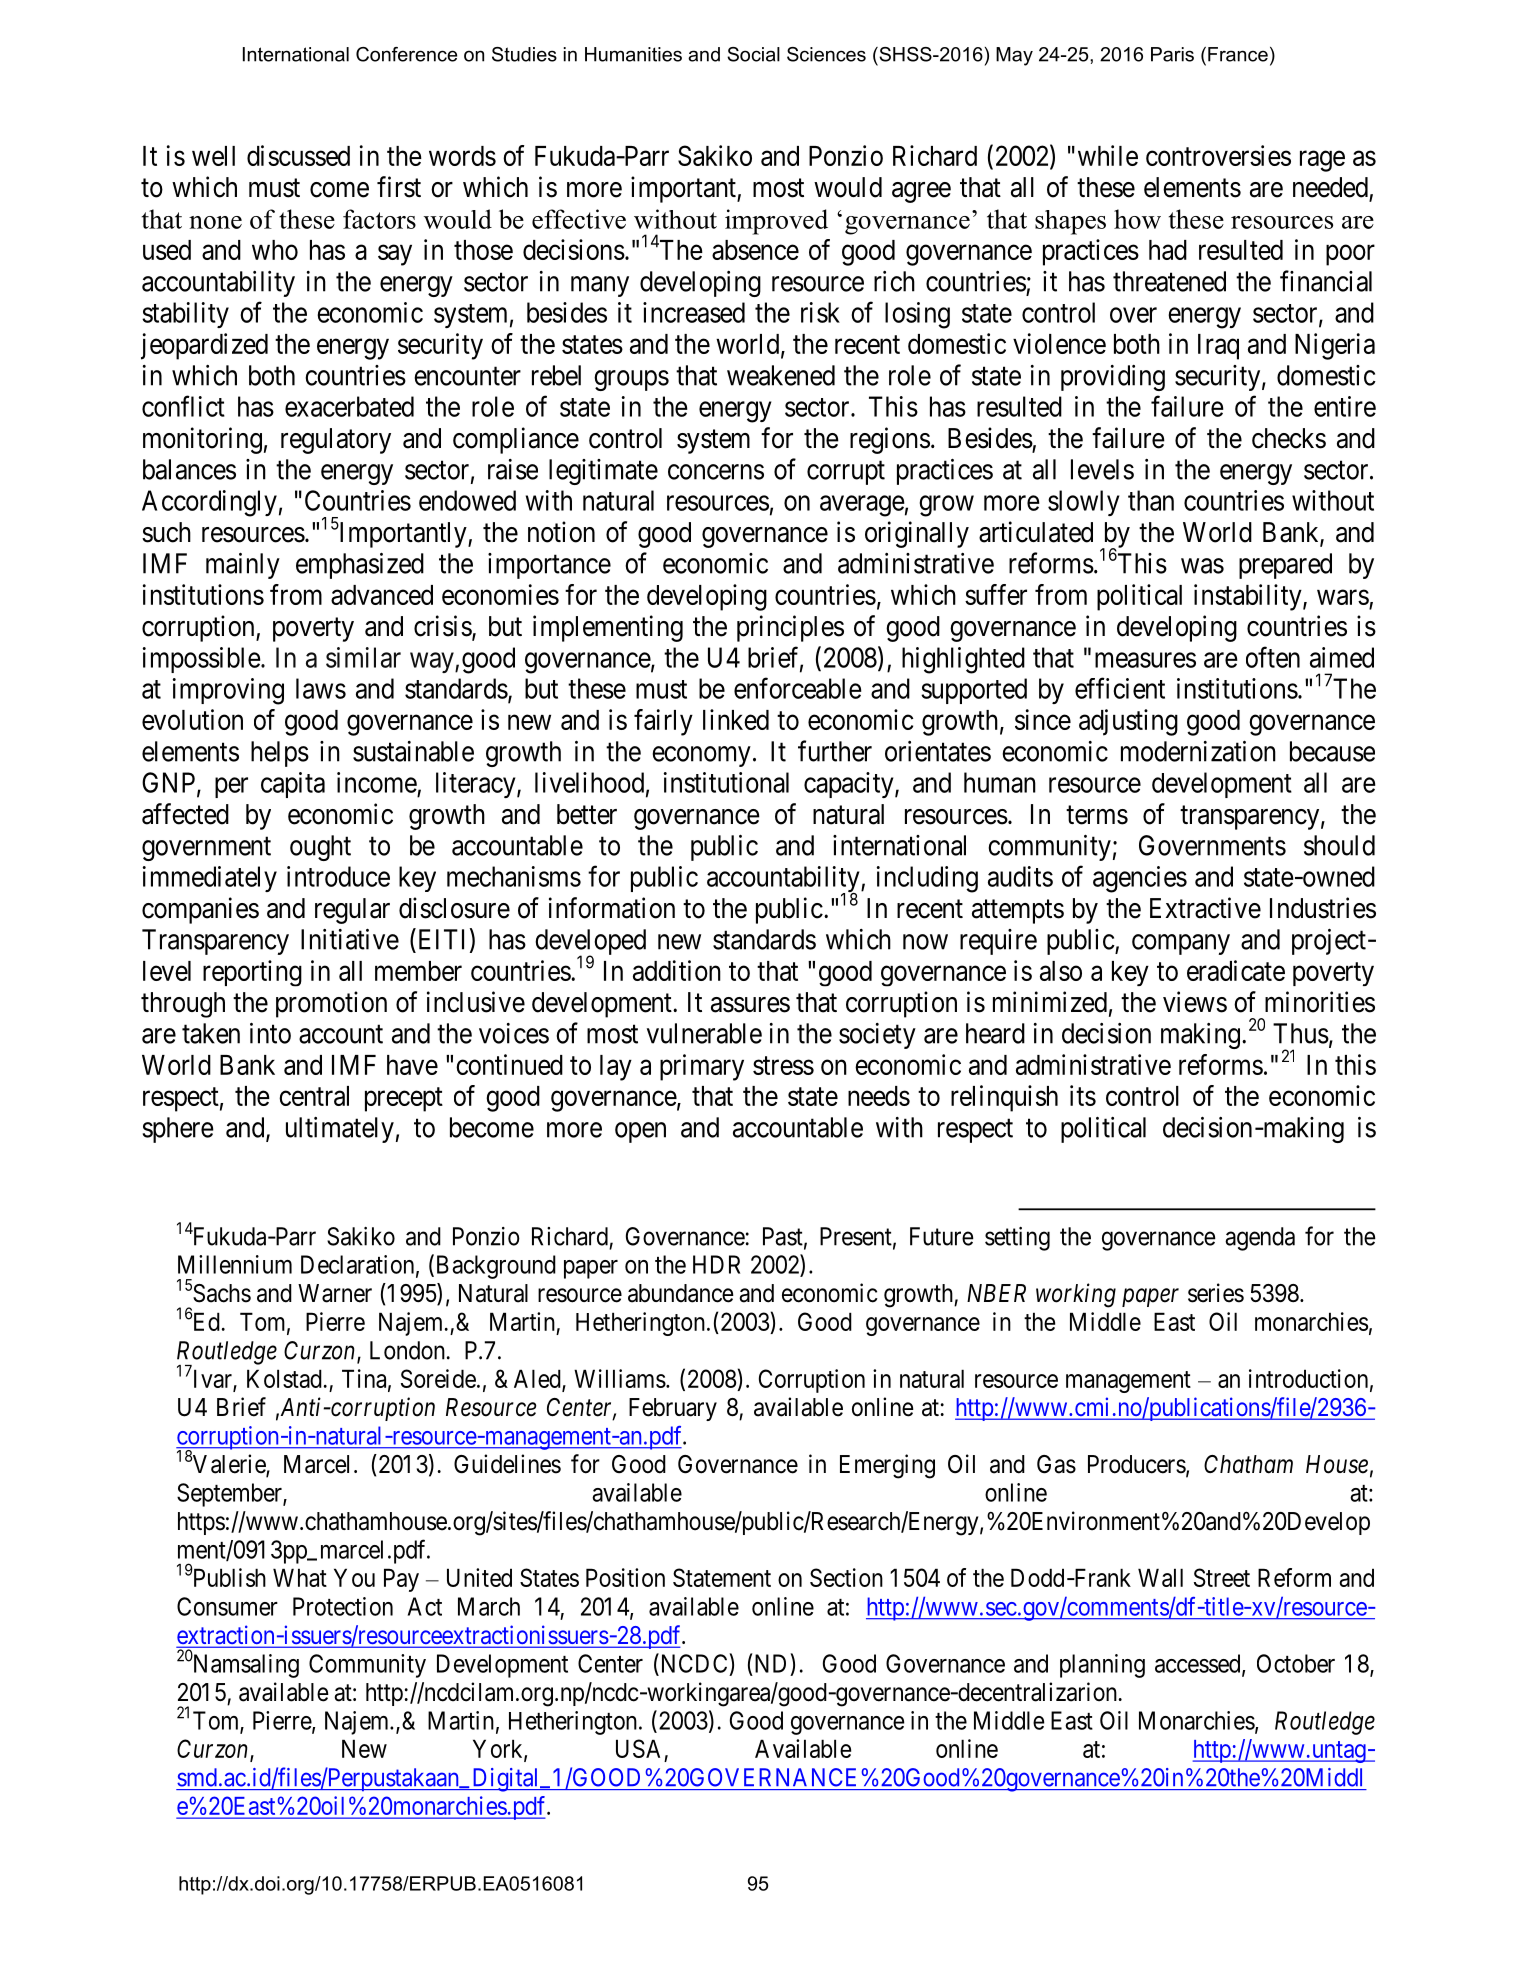 The height and width of the screenshot is (1962, 1516). What do you see at coordinates (1260, 1239) in the screenshot?
I see `agenda` at bounding box center [1260, 1239].
